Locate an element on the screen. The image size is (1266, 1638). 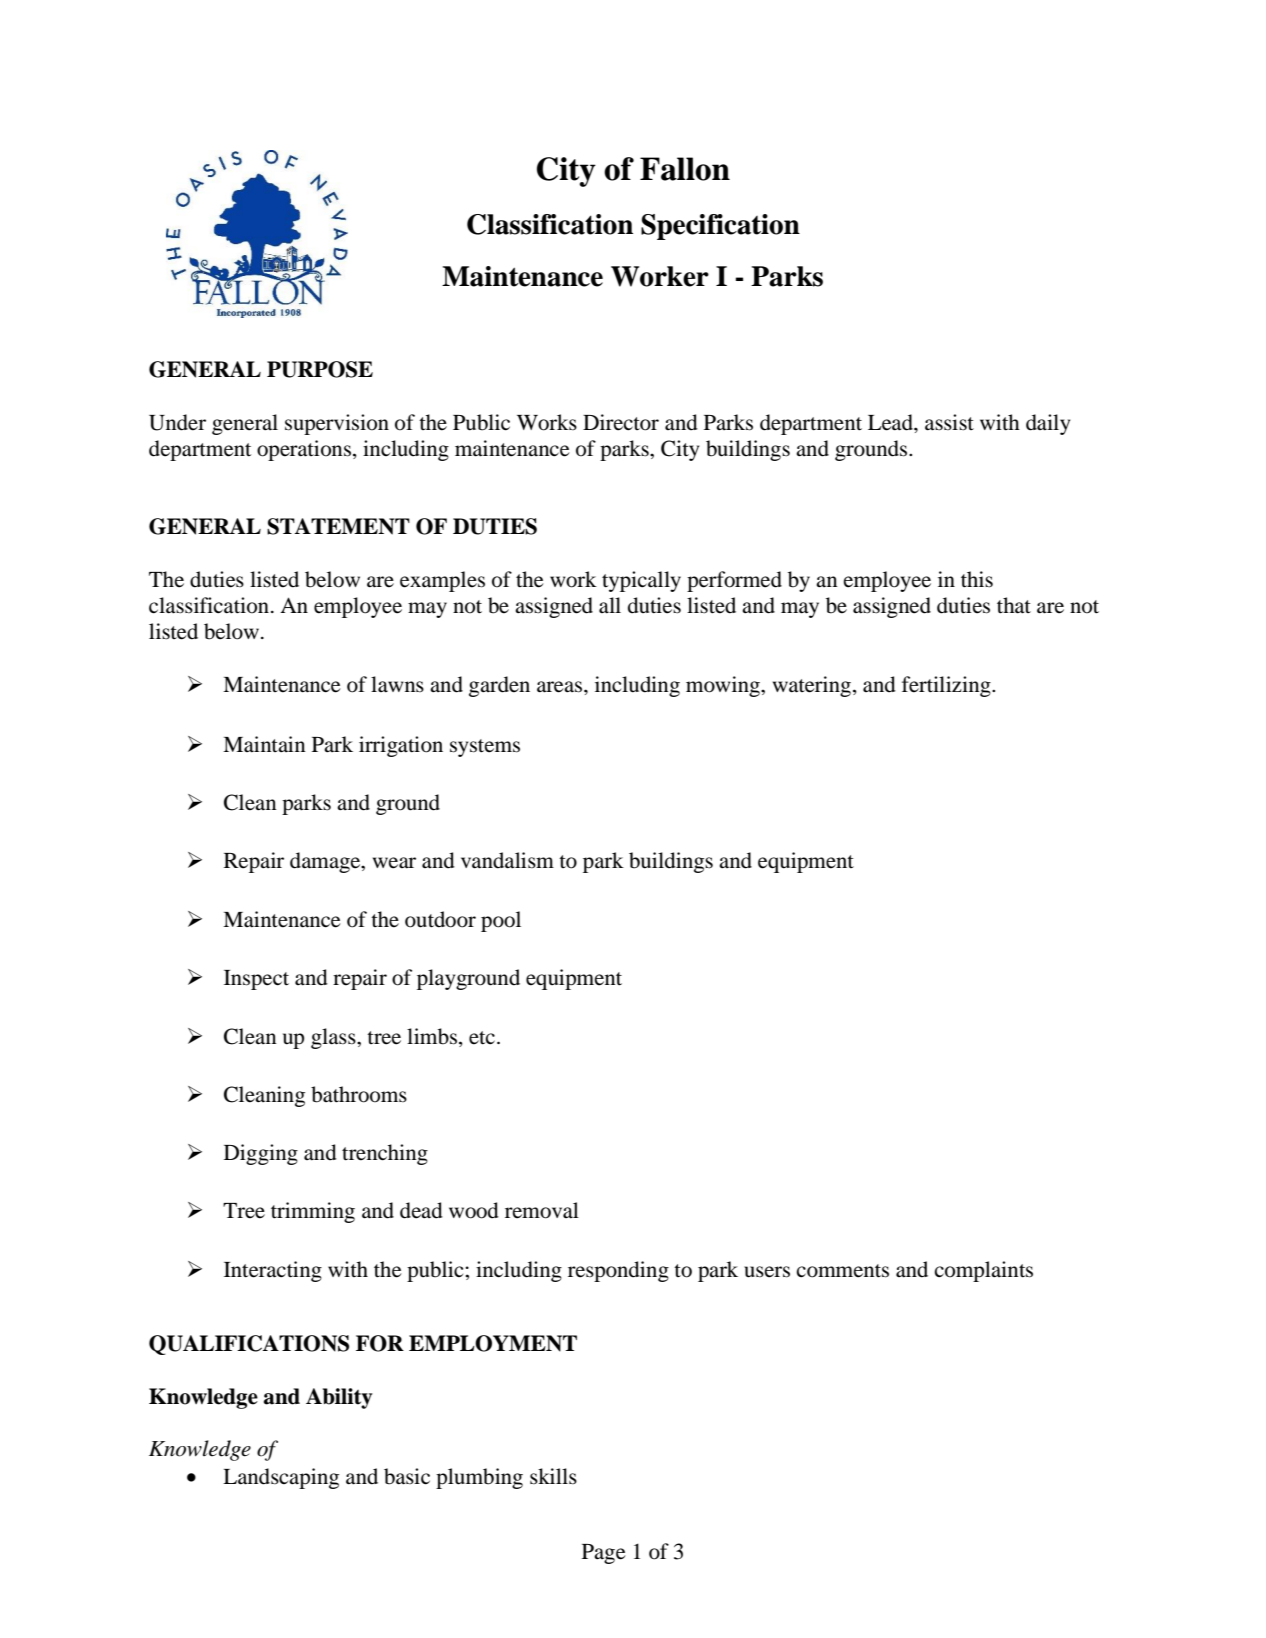
Specification is located at coordinates (720, 227).
